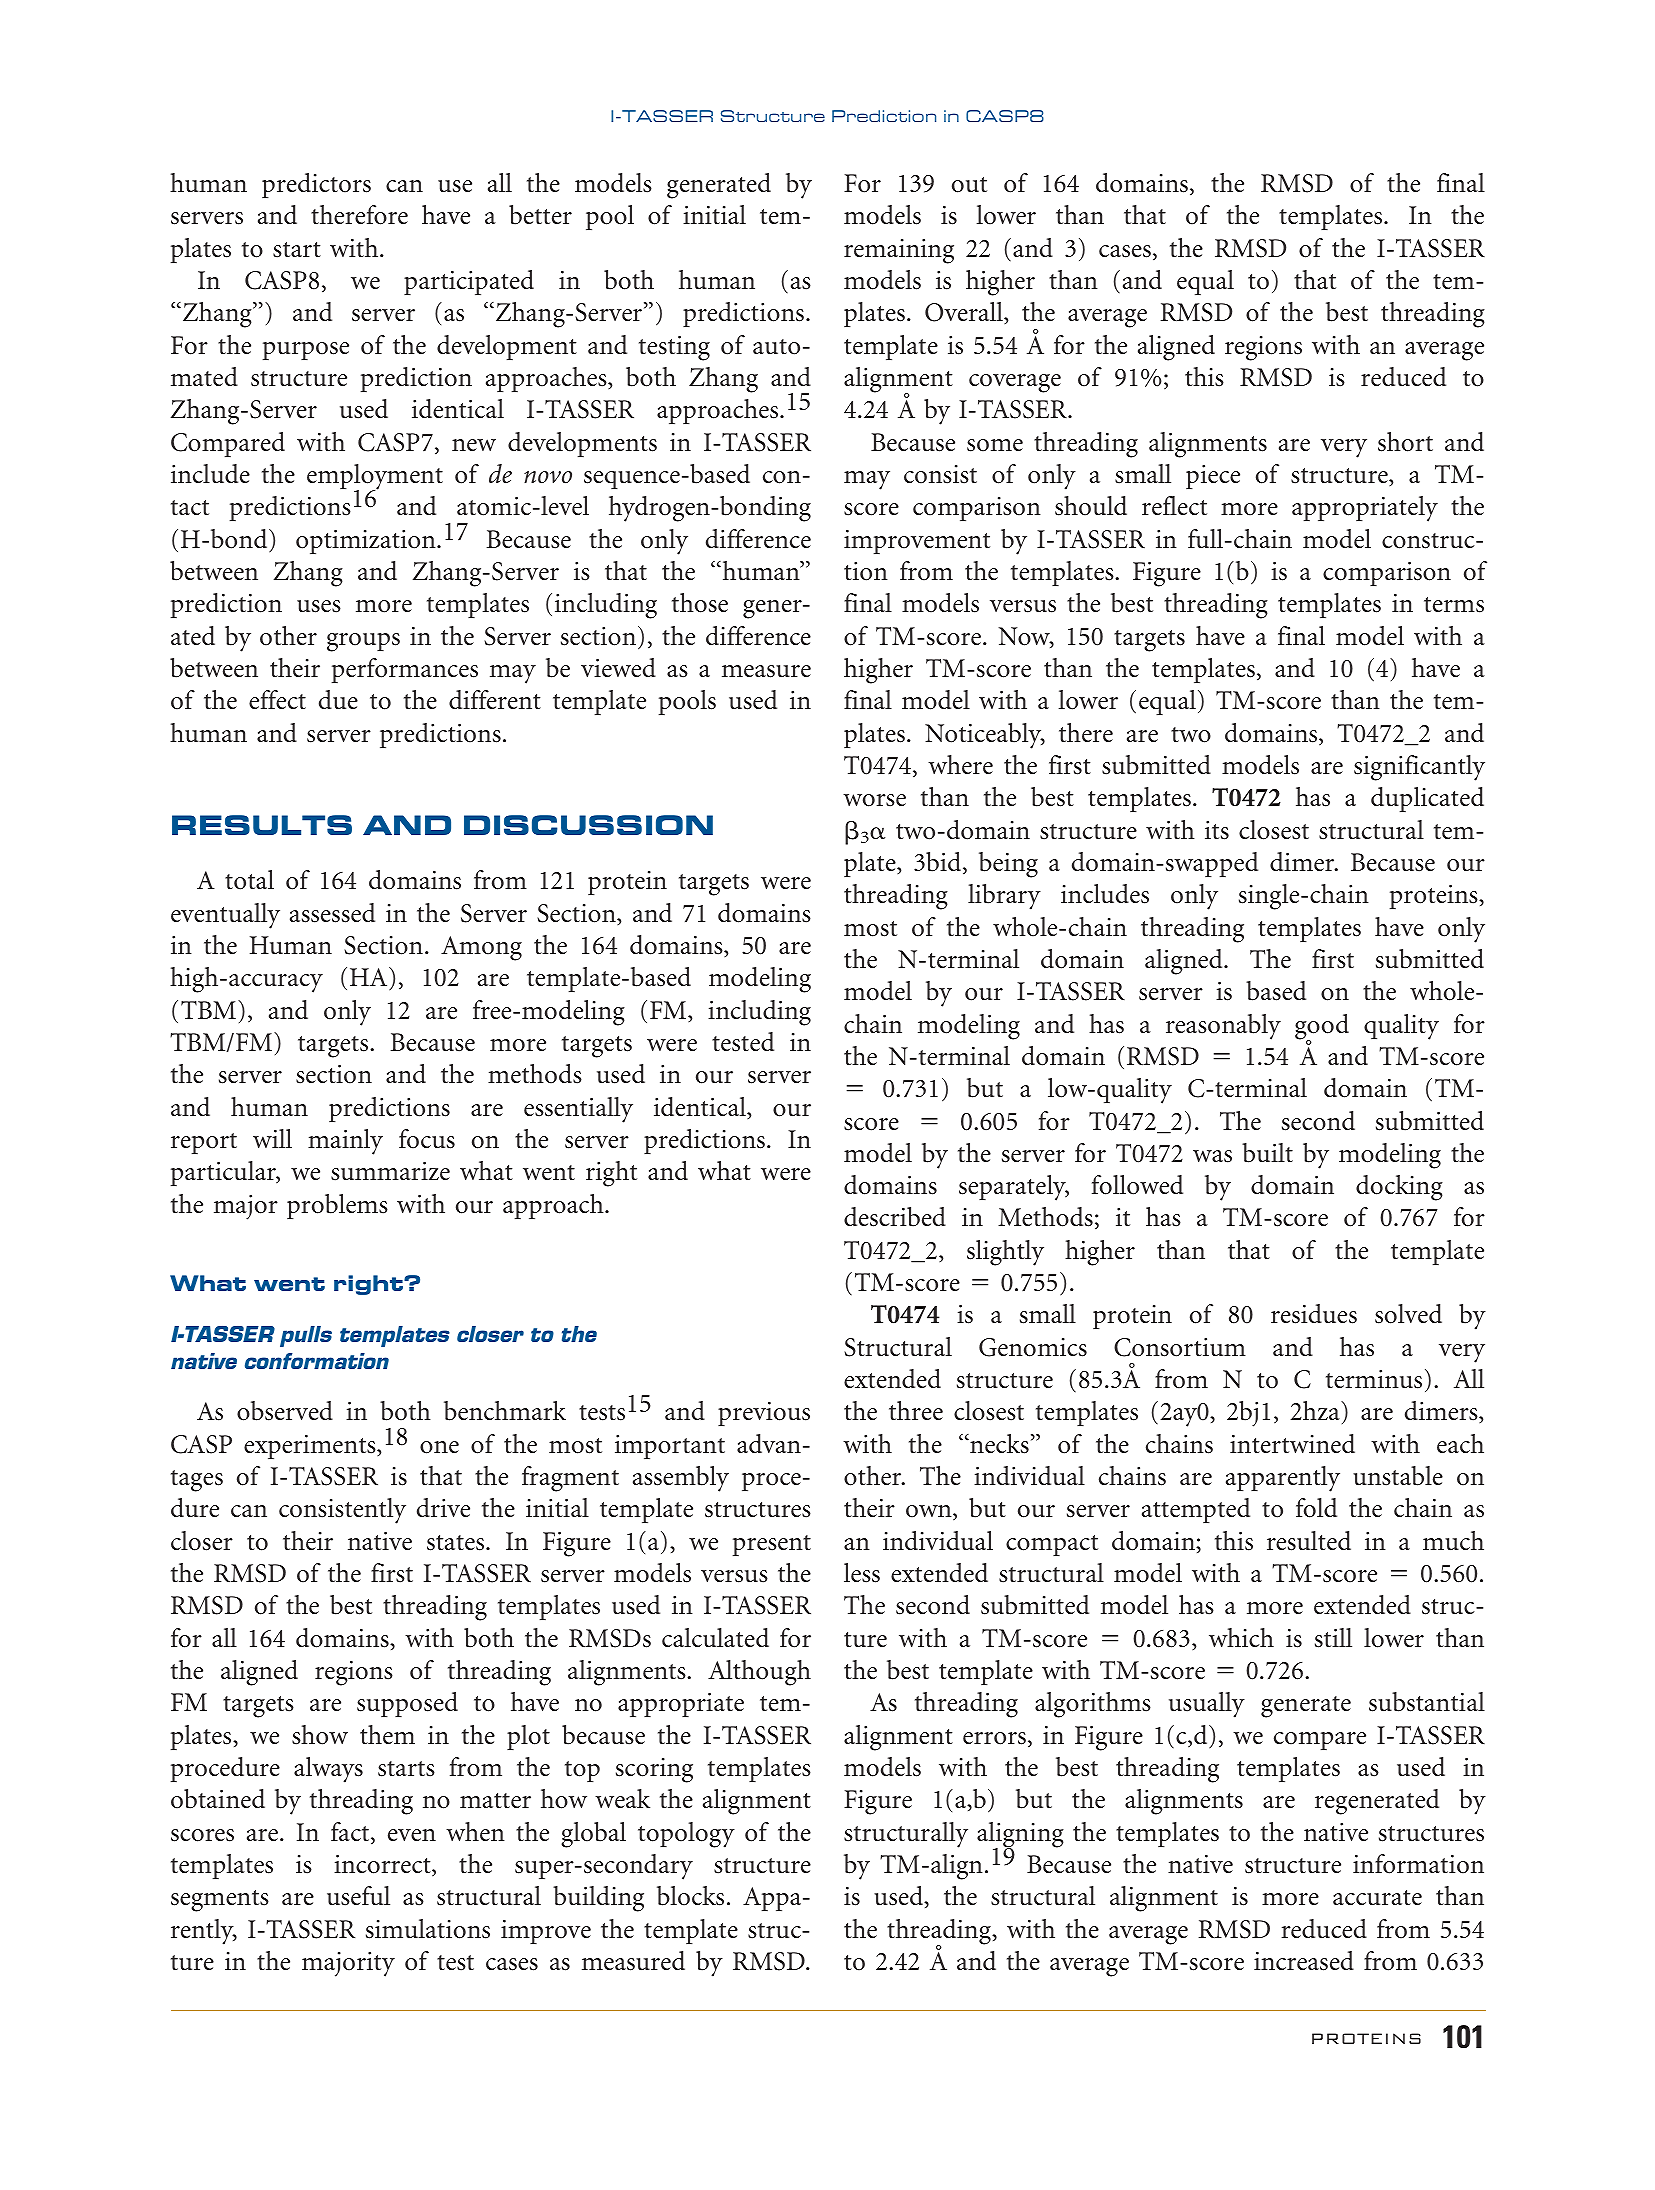 The width and height of the screenshot is (1655, 2190). What do you see at coordinates (345, 1142) in the screenshot?
I see `mainly` at bounding box center [345, 1142].
